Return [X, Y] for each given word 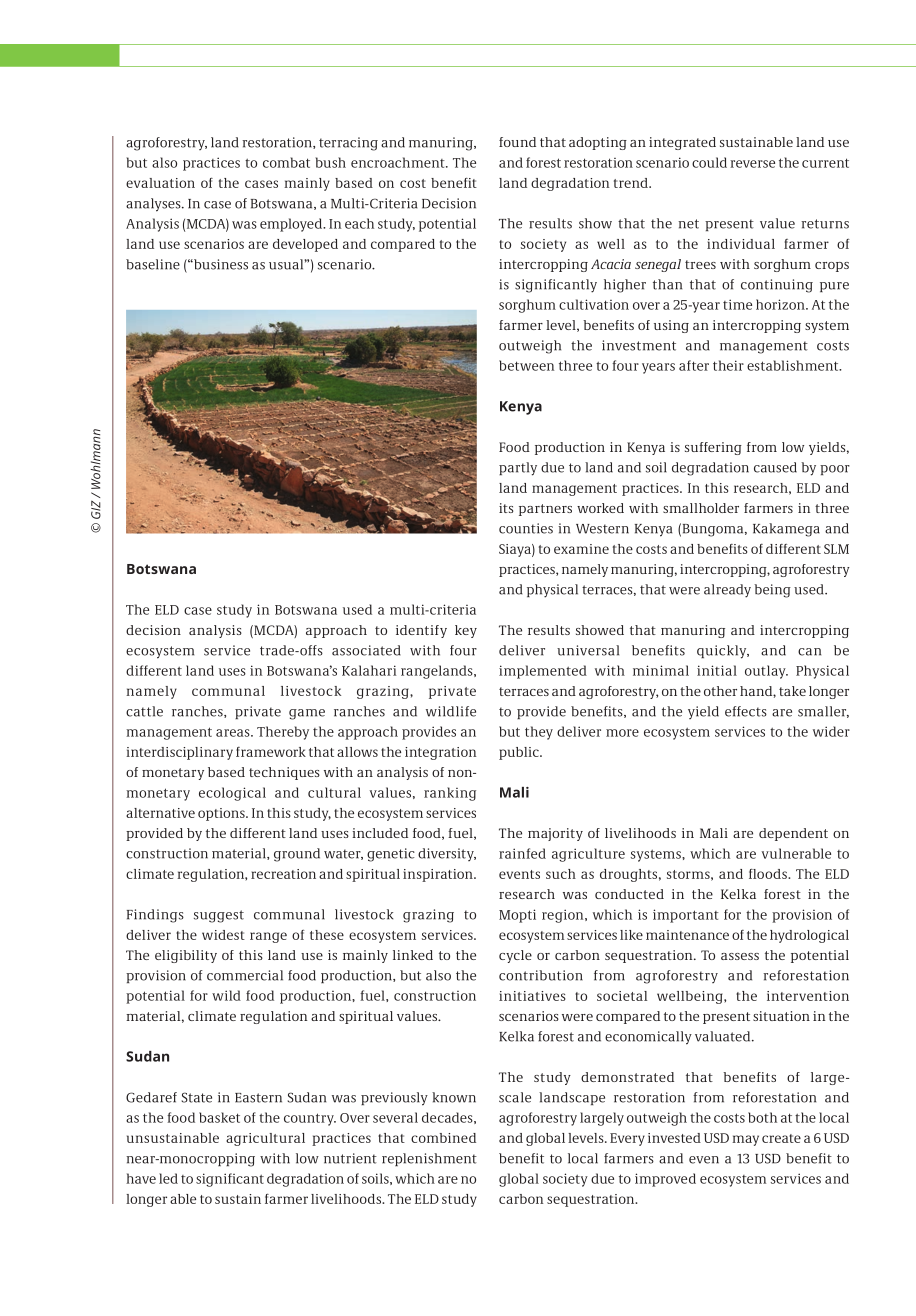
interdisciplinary [179, 753]
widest [223, 935]
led [168, 1178]
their [728, 365]
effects [746, 711]
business [220, 264]
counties [526, 528]
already [727, 591]
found [517, 142]
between [526, 365]
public [520, 753]
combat [286, 162]
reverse [752, 164]
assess [740, 956]
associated [366, 650]
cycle [515, 956]
